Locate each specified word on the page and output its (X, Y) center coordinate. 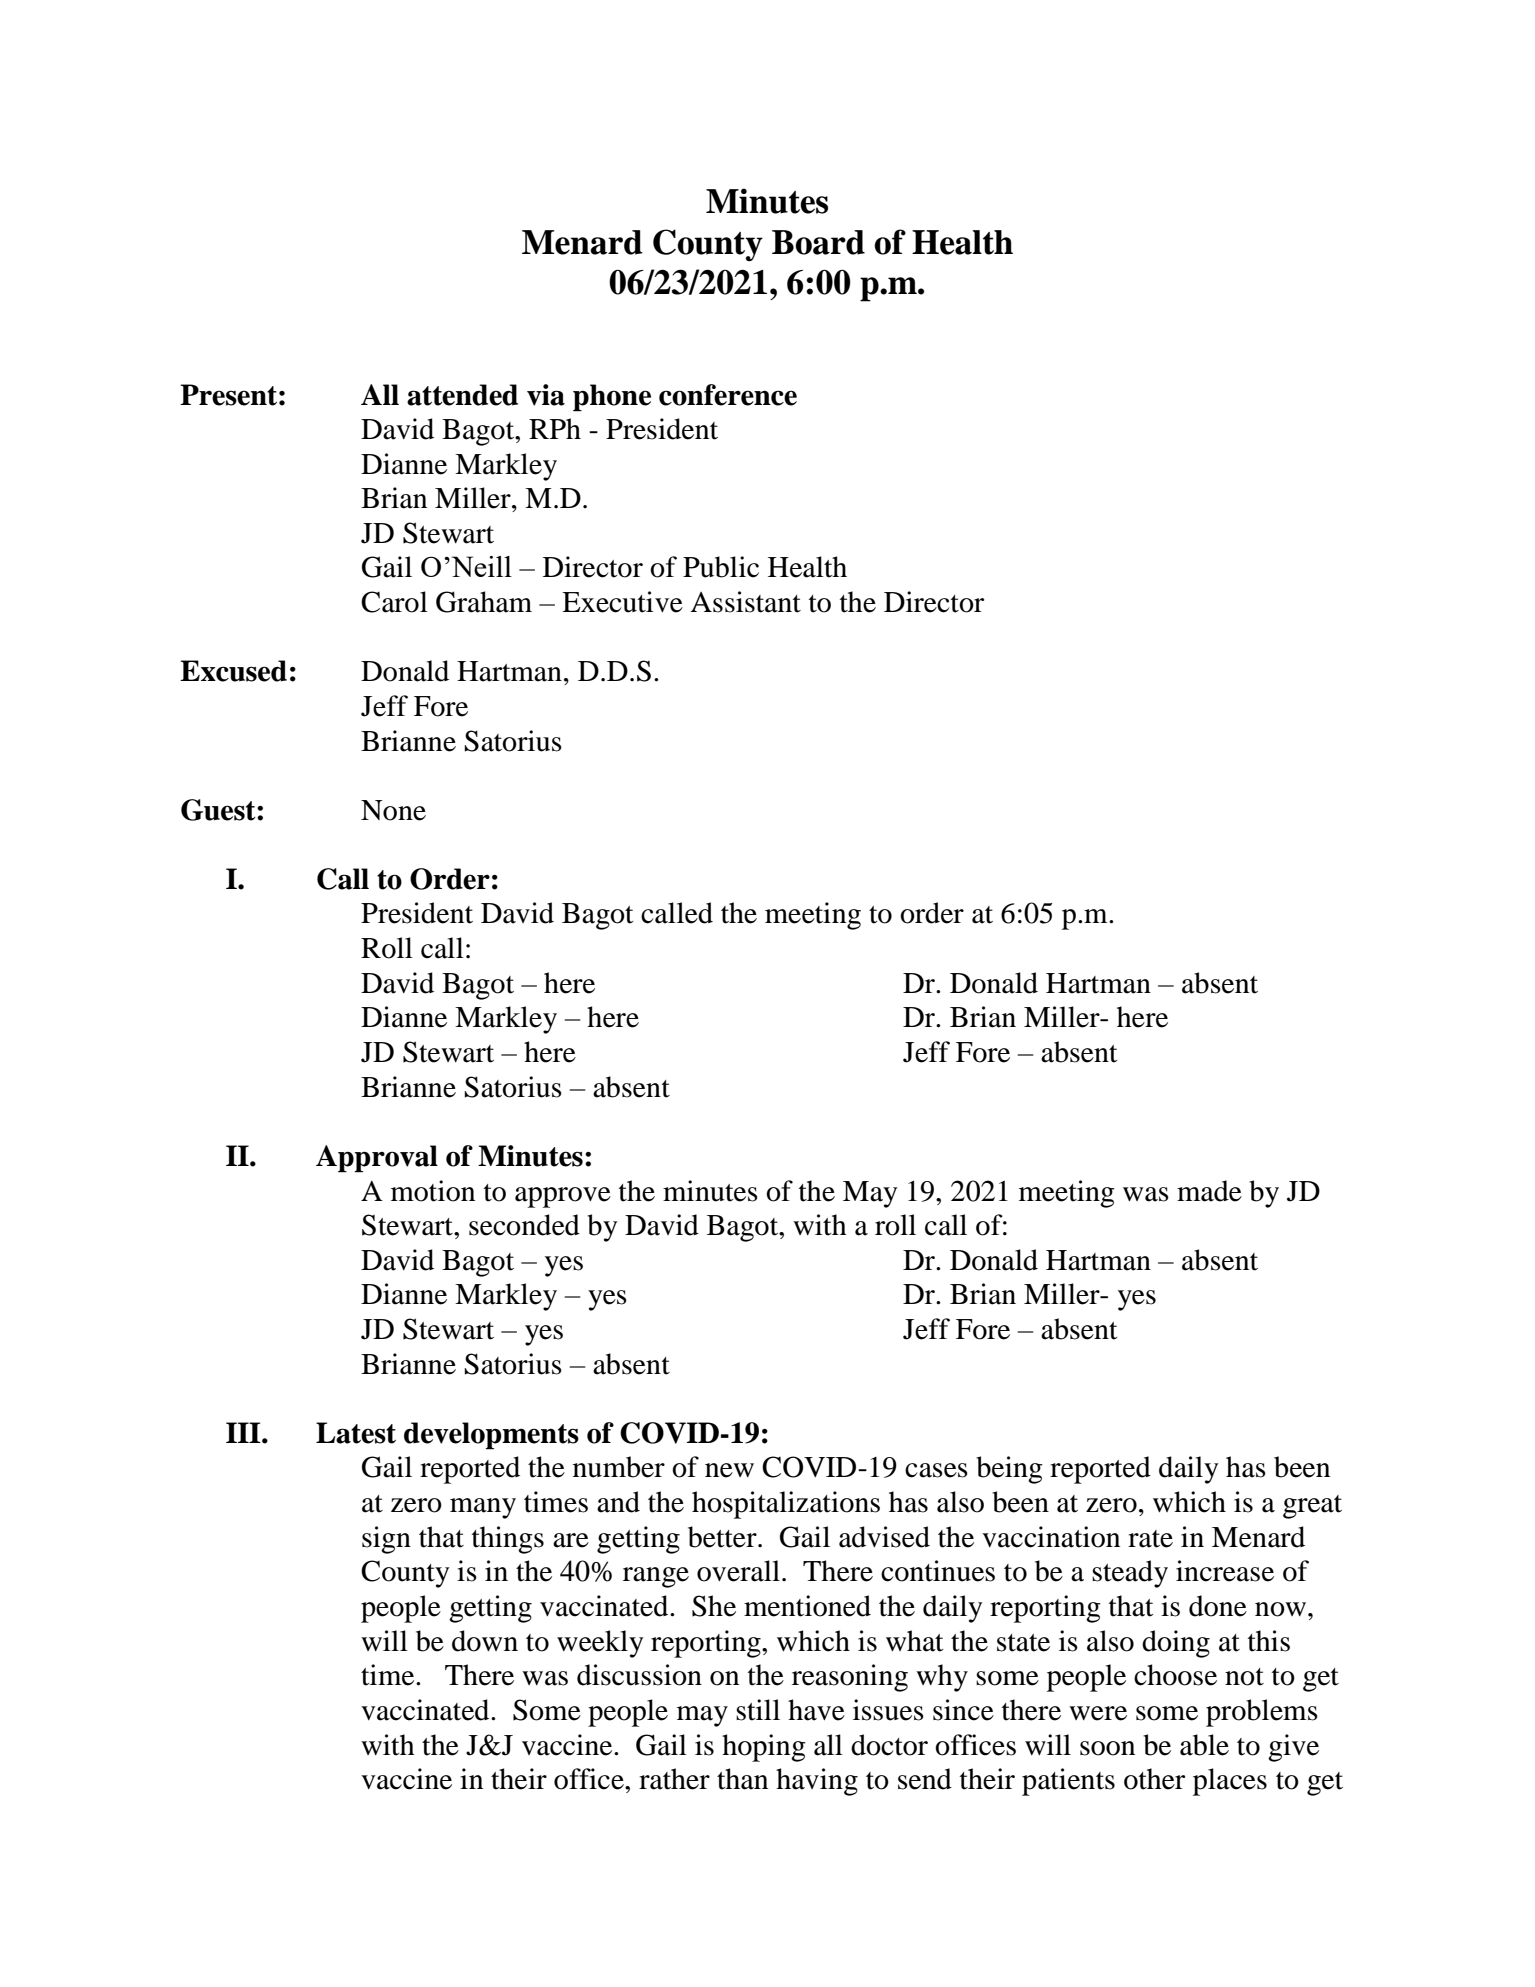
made (1209, 1191)
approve (563, 1197)
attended (462, 395)
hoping (764, 1748)
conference (728, 395)
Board (818, 242)
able (1204, 1745)
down (485, 1641)
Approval (377, 1159)
